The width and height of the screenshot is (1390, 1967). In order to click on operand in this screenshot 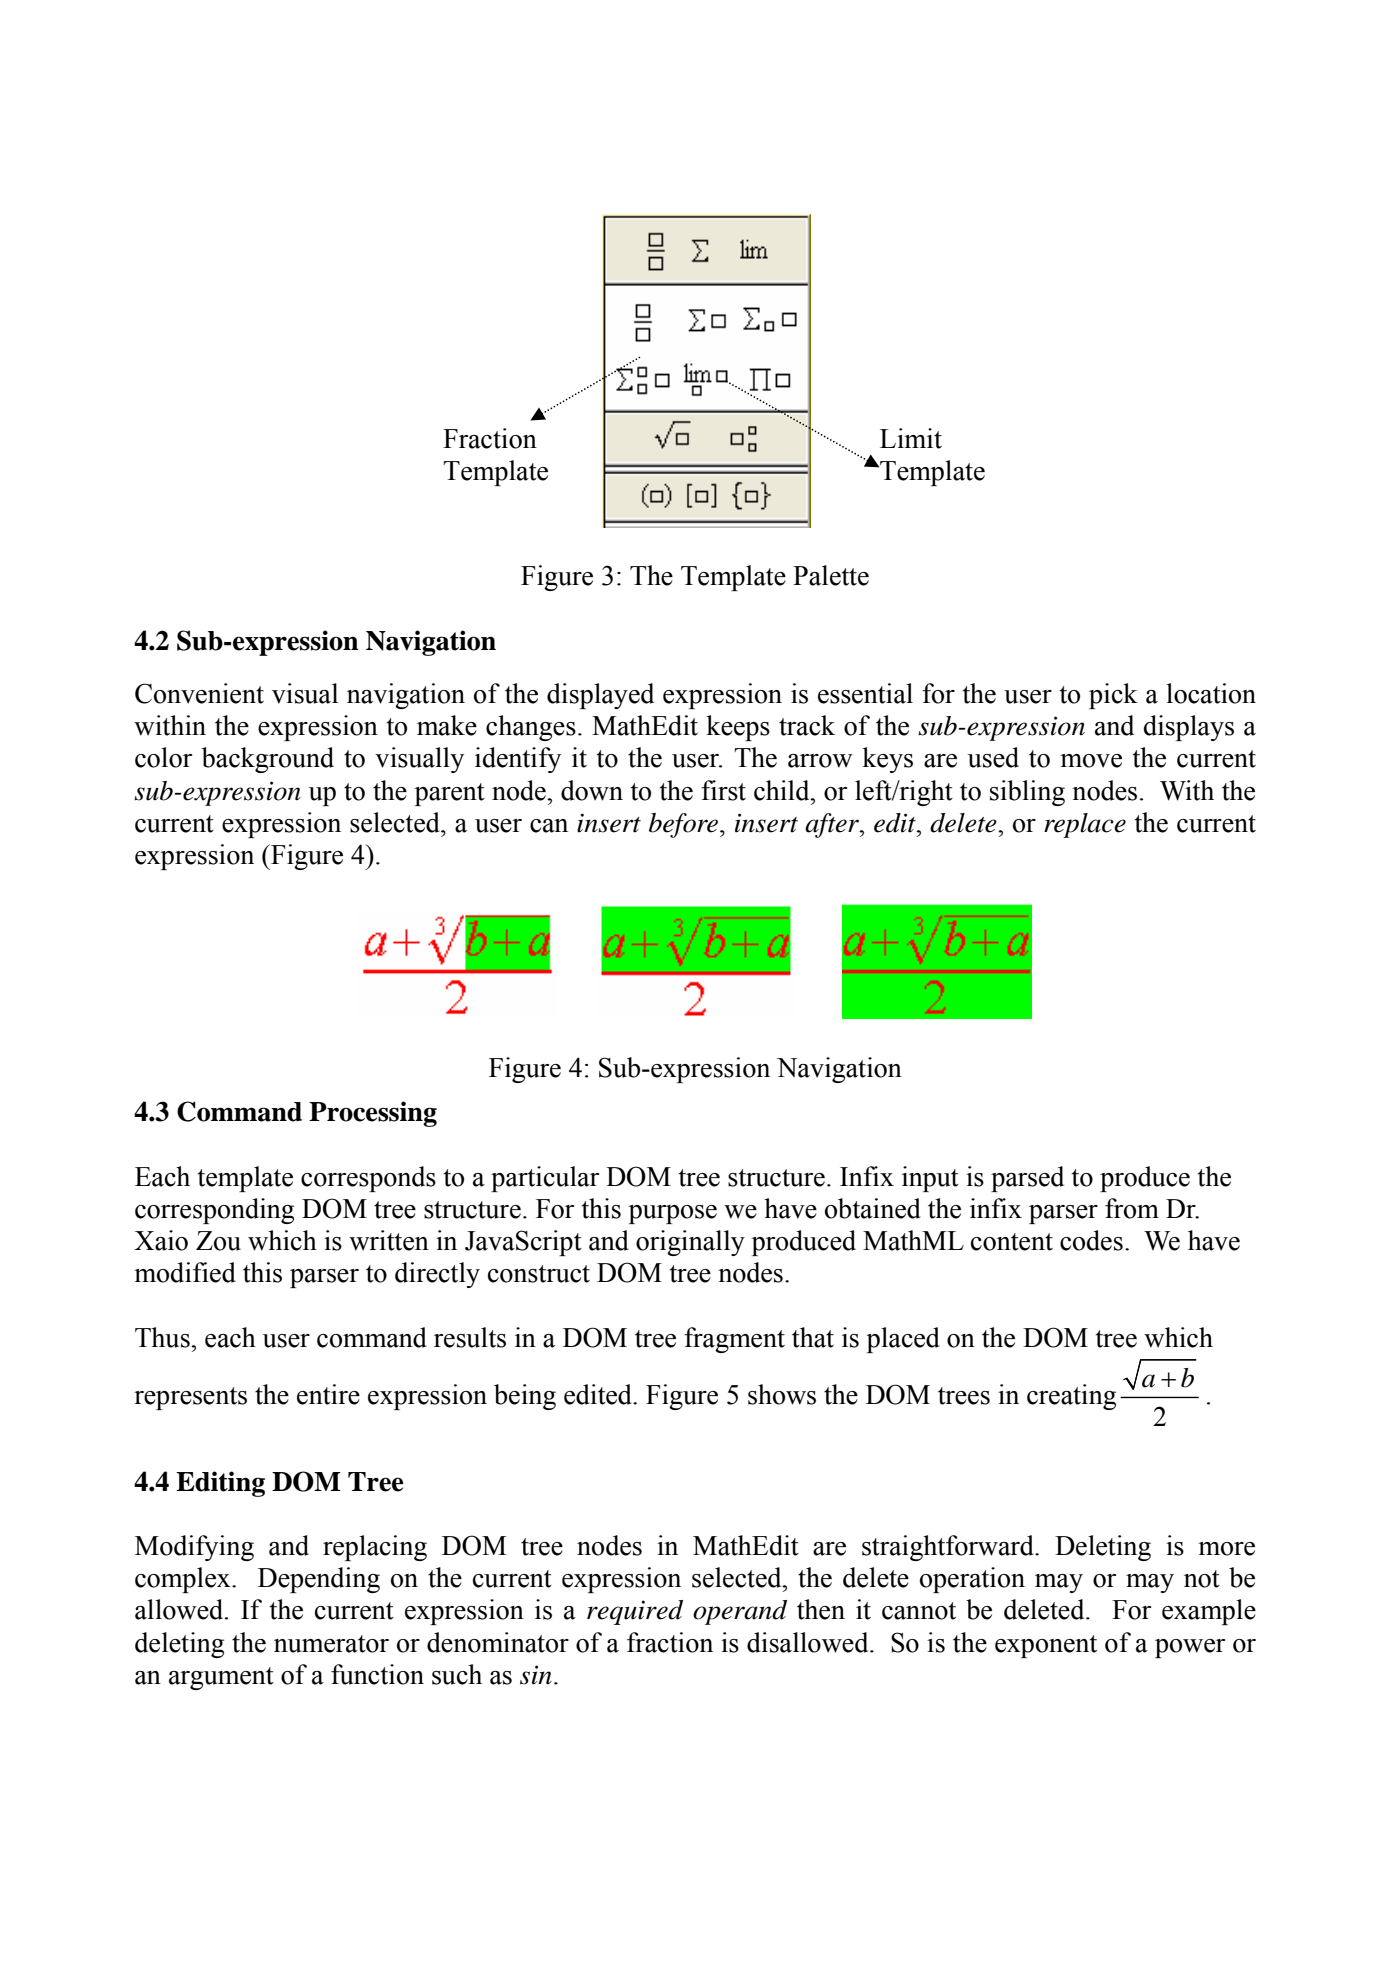, I will do `click(740, 1612)`.
